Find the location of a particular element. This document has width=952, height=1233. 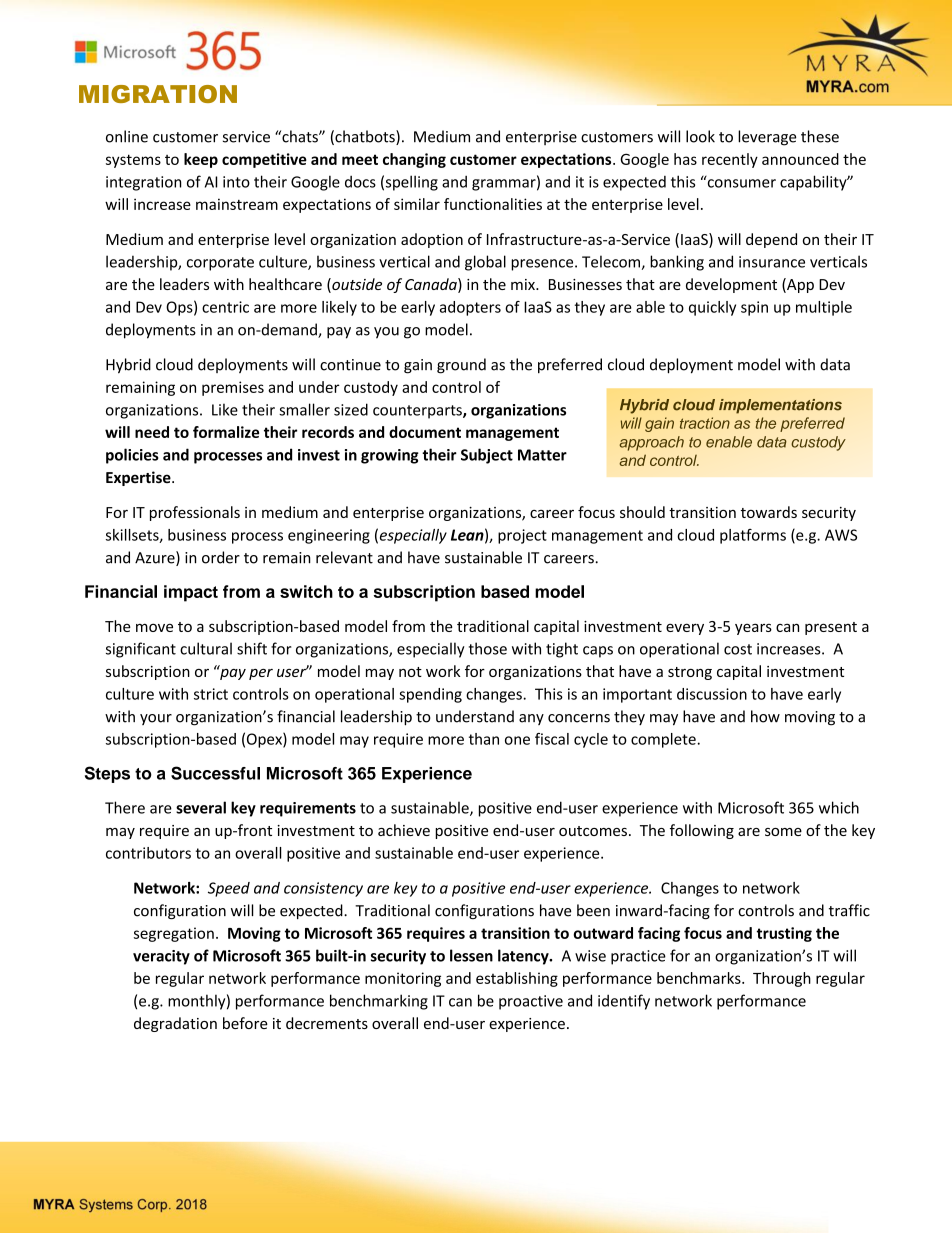

MIGRATION is located at coordinates (158, 94).
